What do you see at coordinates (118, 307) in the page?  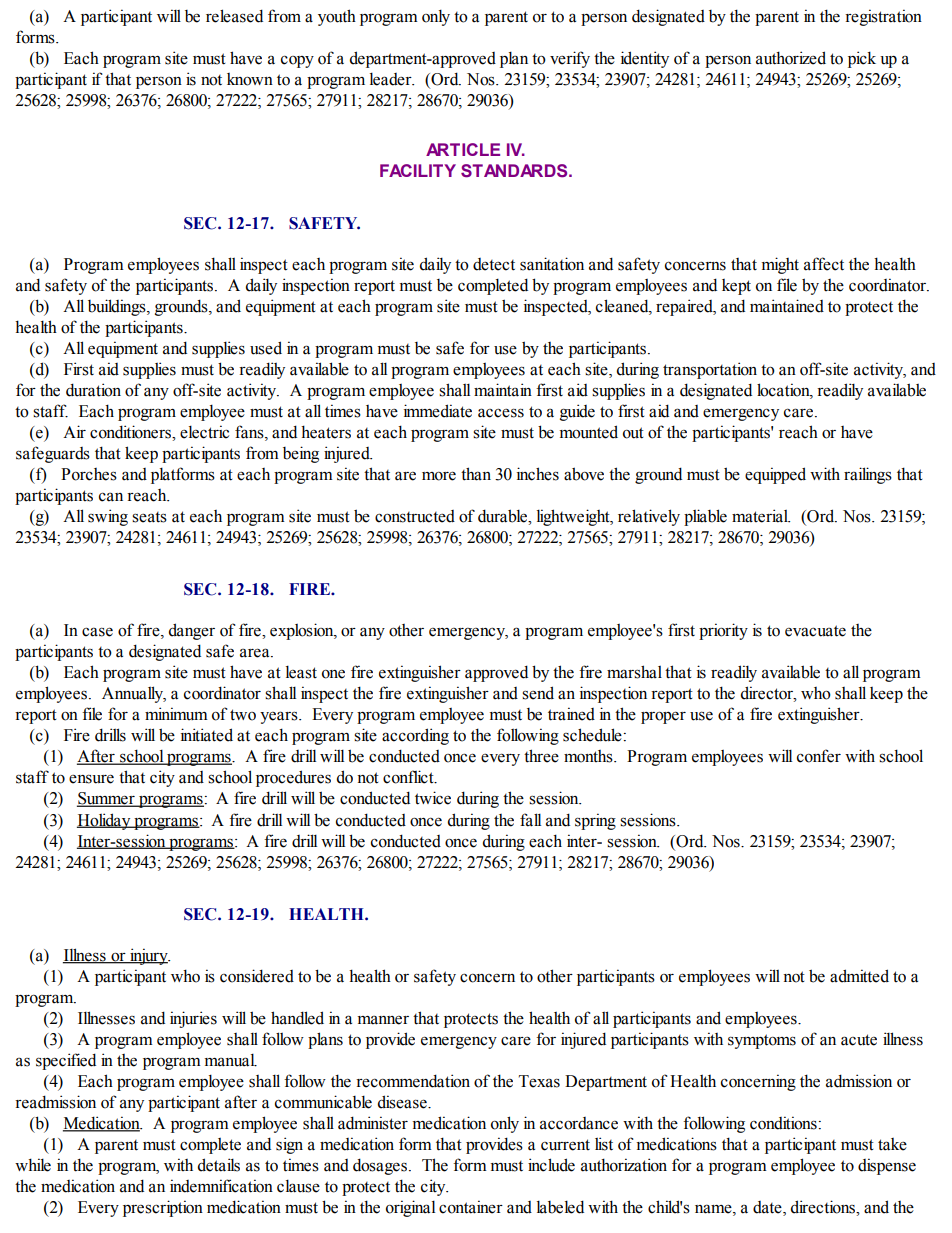 I see `buildings` at bounding box center [118, 307].
